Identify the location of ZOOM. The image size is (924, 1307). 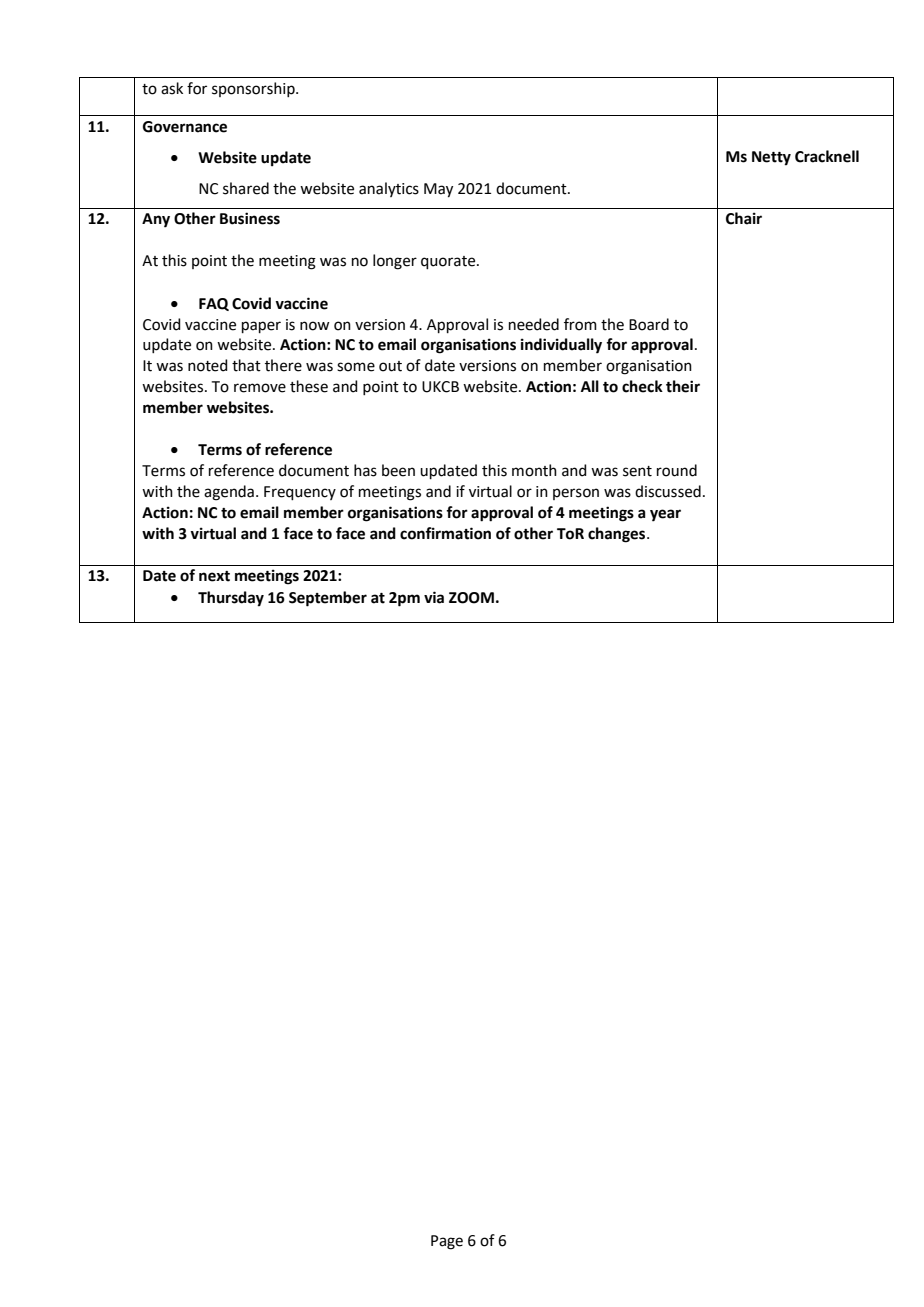
(471, 598).
